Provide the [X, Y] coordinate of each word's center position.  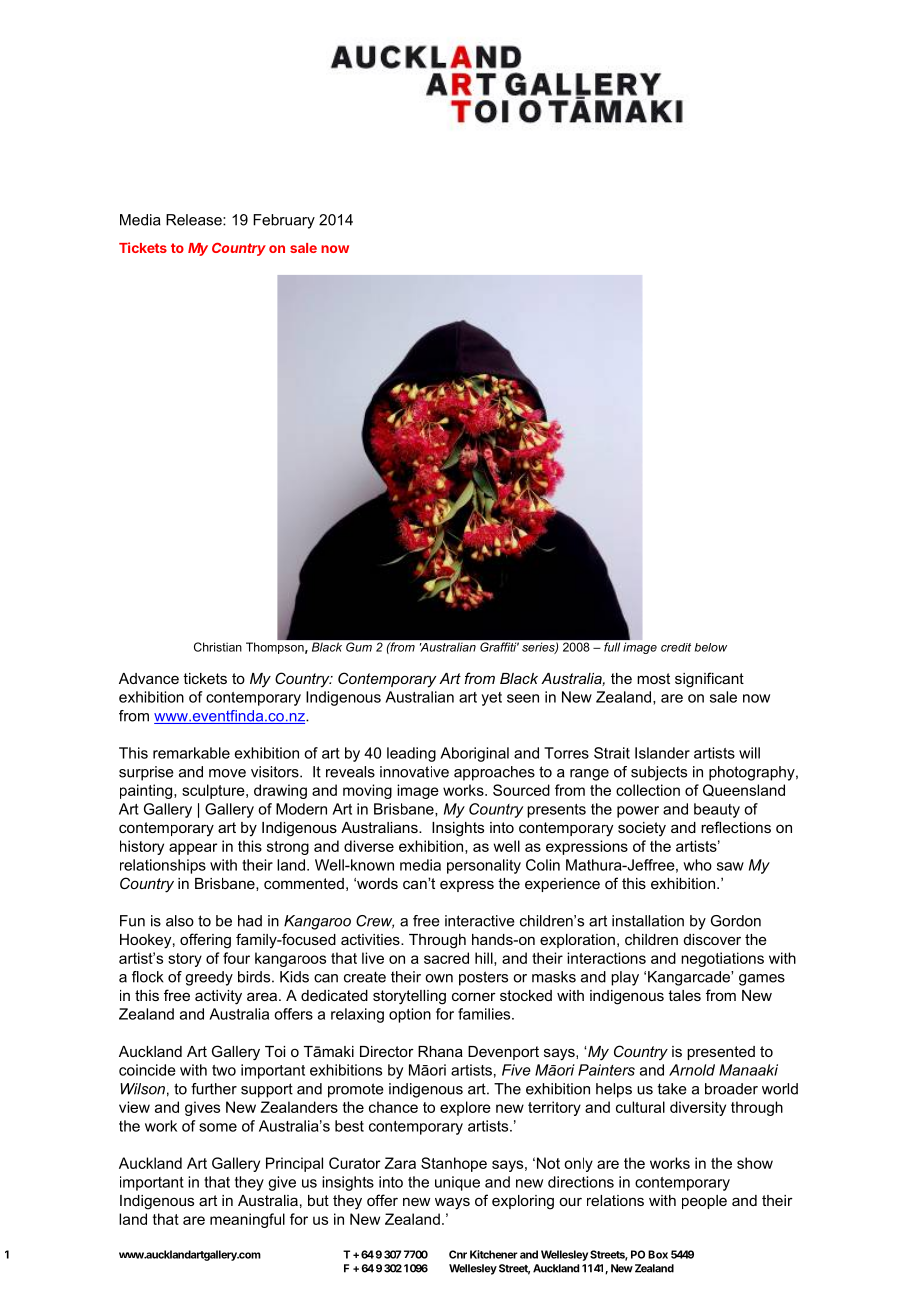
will [749, 753]
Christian [218, 647]
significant [709, 680]
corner [474, 996]
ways [452, 1203]
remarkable [191, 753]
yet [491, 699]
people [704, 1202]
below [711, 647]
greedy [209, 978]
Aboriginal [474, 754]
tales [684, 995]
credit [676, 647]
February [284, 221]
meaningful [247, 1220]
